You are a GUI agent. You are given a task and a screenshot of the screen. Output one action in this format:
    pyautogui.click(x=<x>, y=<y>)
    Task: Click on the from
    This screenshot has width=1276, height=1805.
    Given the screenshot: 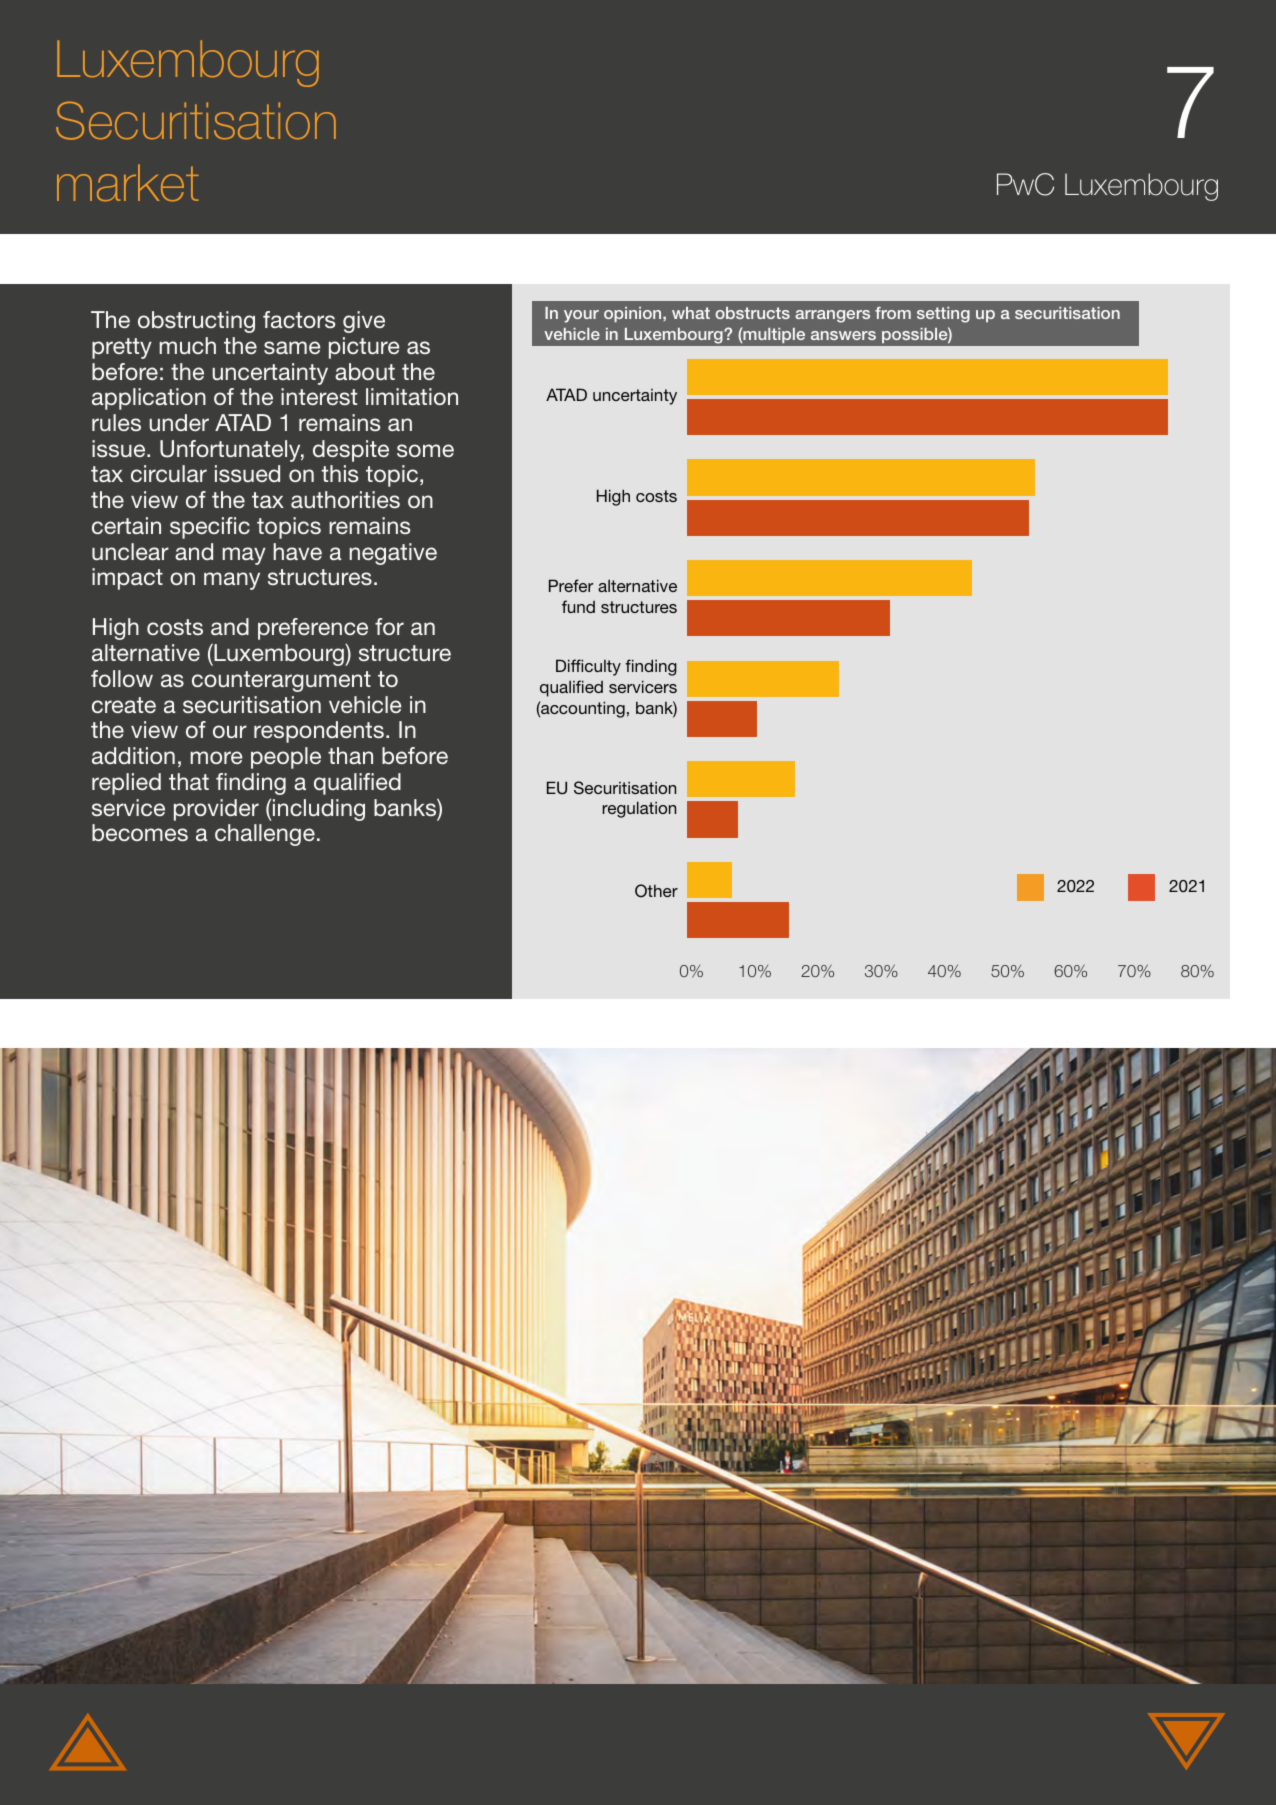 What is the action you would take?
    pyautogui.click(x=893, y=313)
